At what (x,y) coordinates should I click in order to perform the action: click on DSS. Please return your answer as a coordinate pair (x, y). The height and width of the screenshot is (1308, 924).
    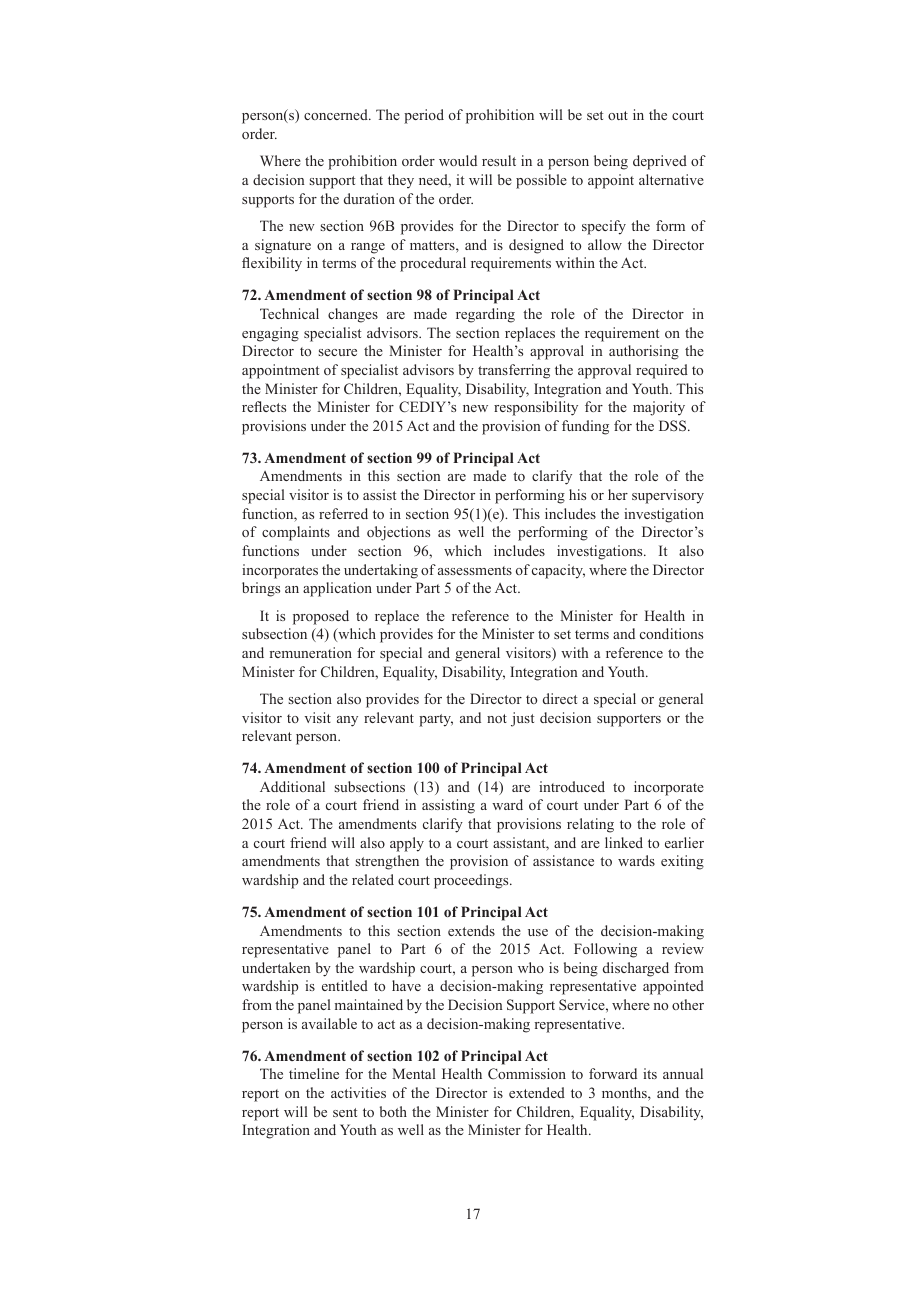
    Looking at the image, I should click on (674, 425).
